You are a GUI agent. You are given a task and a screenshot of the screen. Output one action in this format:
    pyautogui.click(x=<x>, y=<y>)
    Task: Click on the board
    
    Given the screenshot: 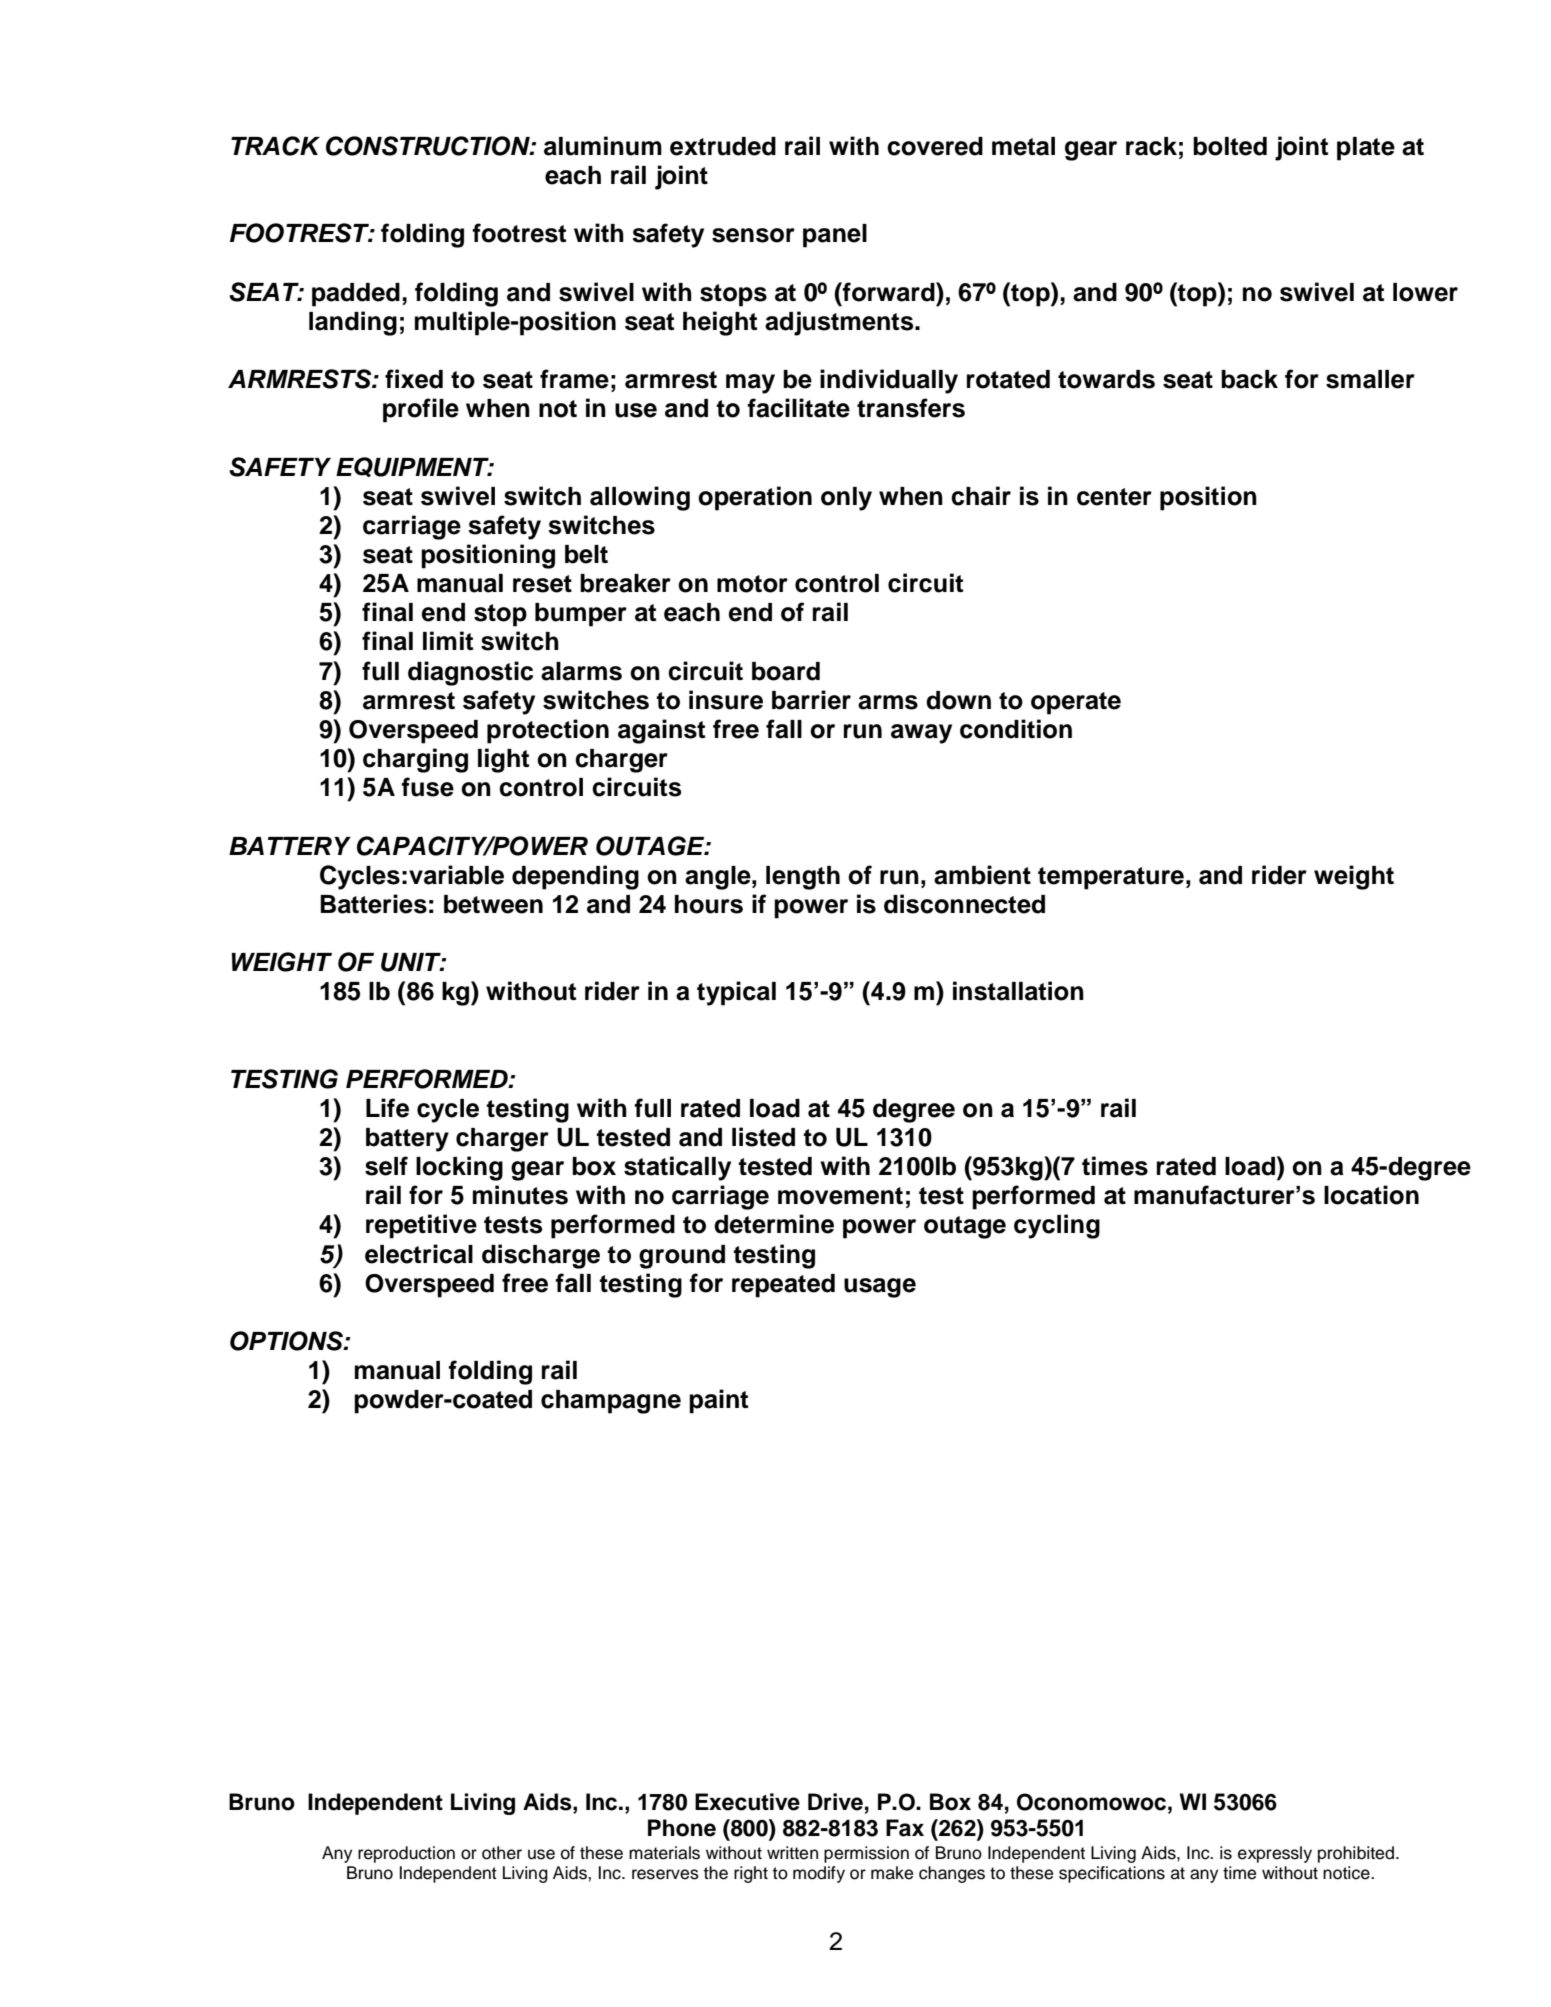 What is the action you would take?
    pyautogui.click(x=786, y=671)
